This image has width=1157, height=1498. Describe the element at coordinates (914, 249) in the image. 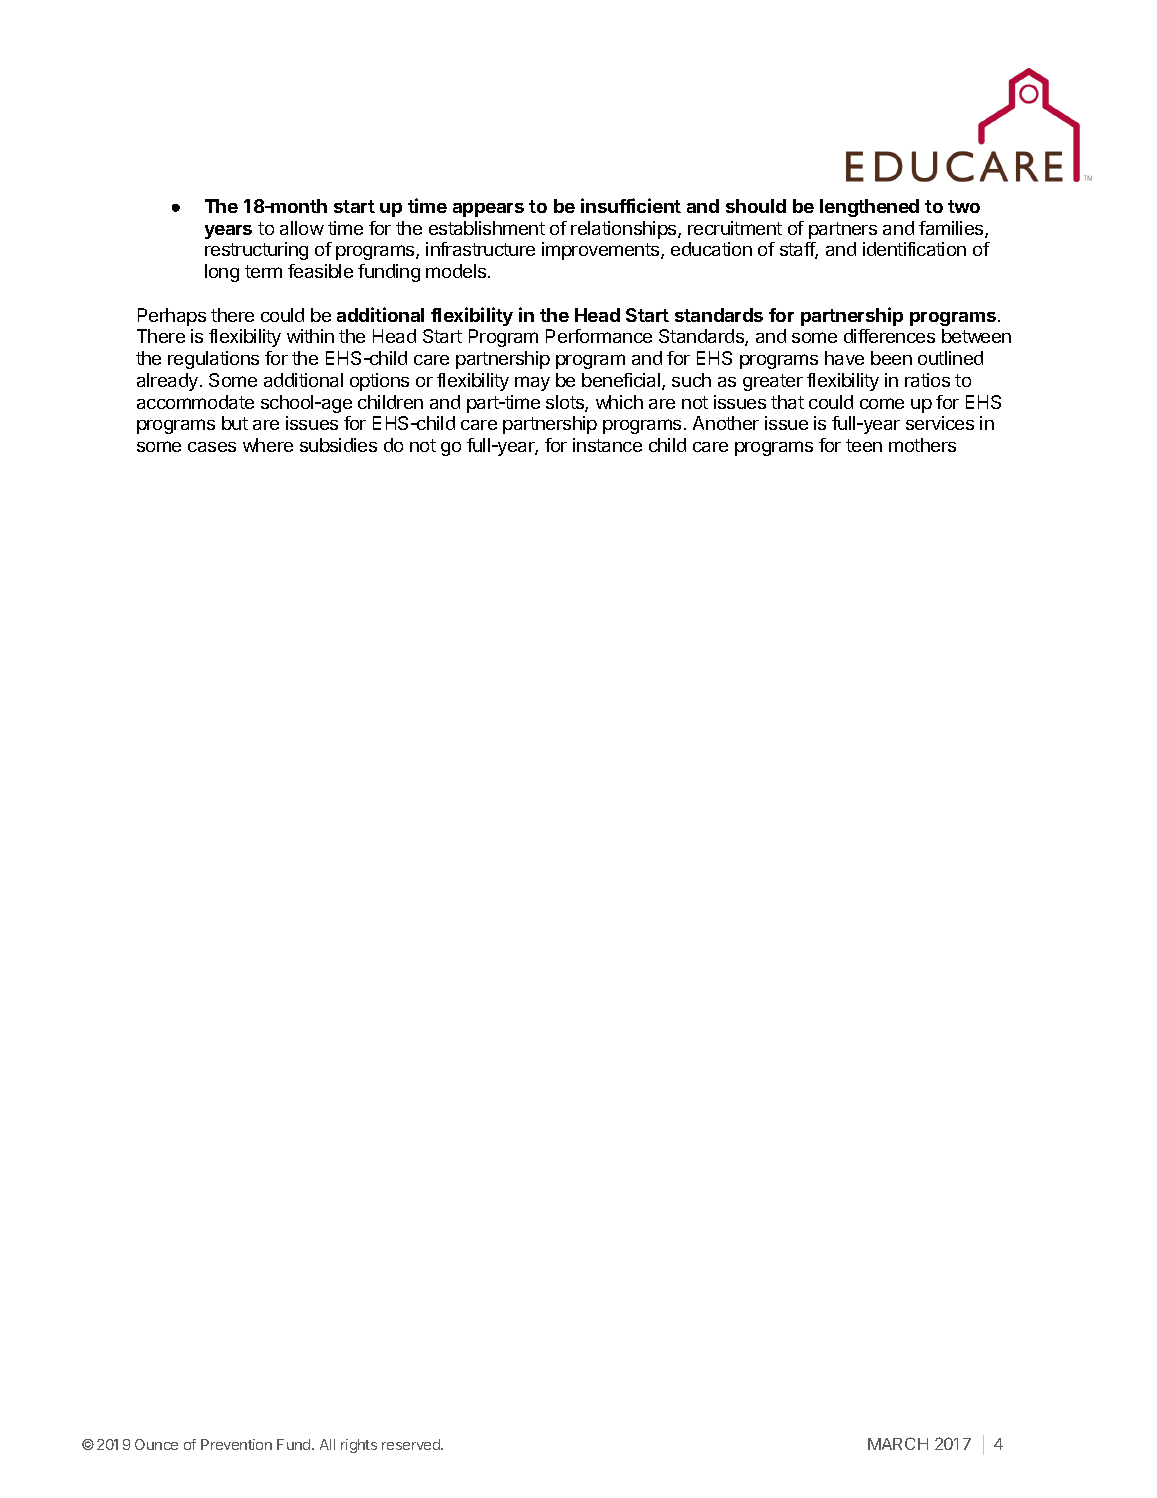

I see `identification` at that location.
